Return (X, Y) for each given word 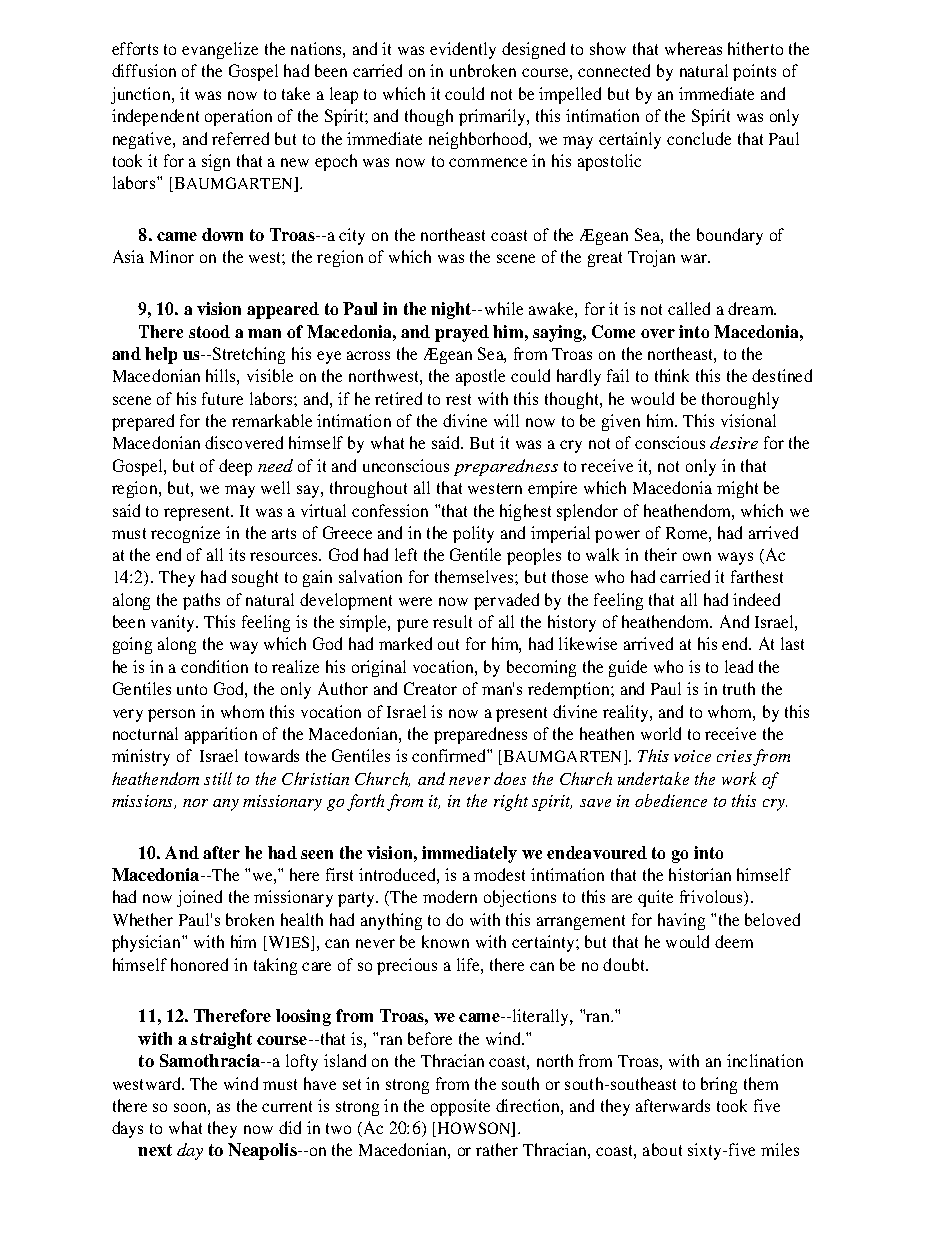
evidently (463, 50)
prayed (462, 333)
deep (235, 467)
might (737, 489)
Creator (430, 688)
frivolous (713, 898)
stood (209, 331)
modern (450, 896)
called (689, 308)
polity (473, 534)
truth (739, 688)
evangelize (220, 50)
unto (192, 689)
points (754, 72)
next (155, 1150)
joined (199, 898)
